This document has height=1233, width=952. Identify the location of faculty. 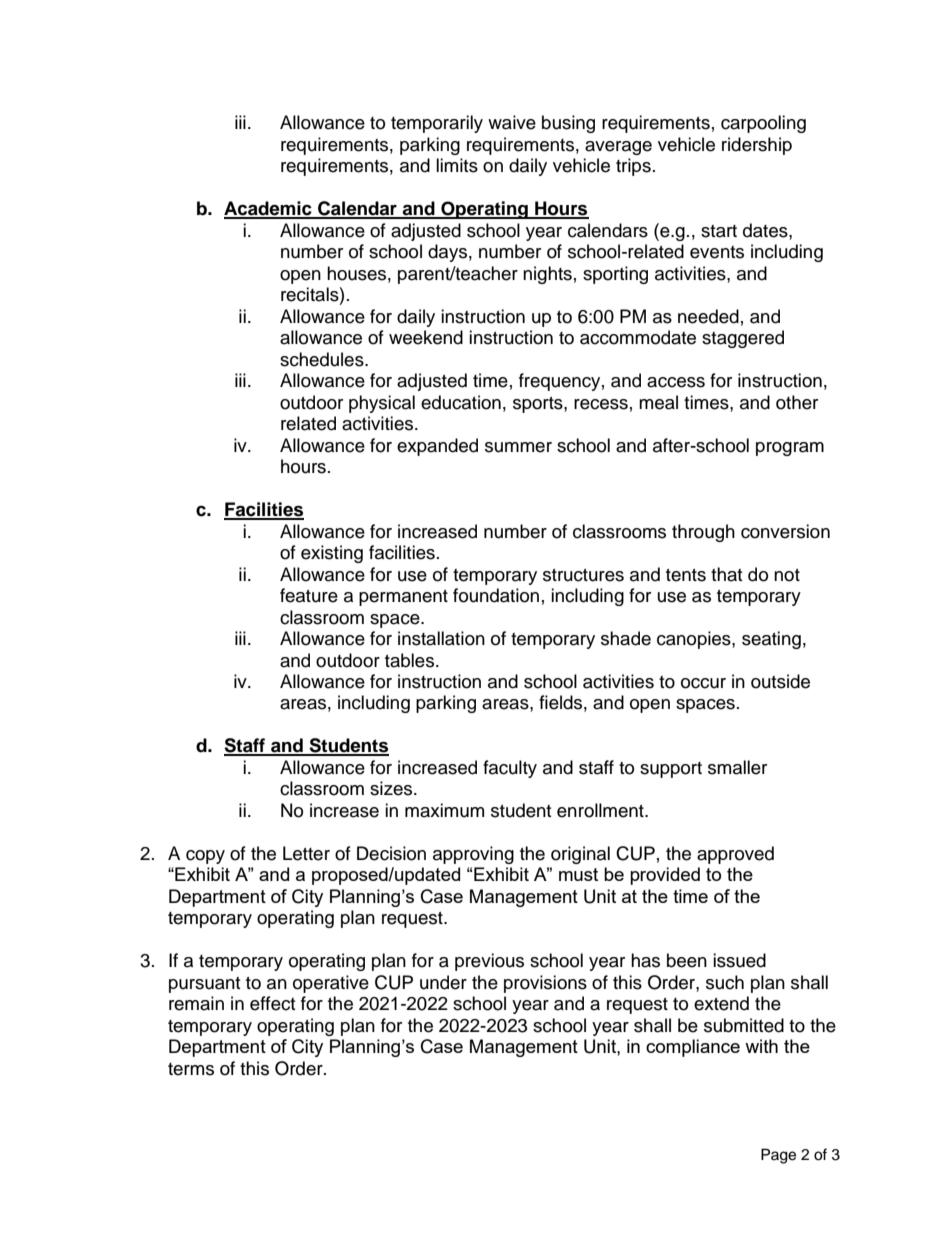
(510, 769).
